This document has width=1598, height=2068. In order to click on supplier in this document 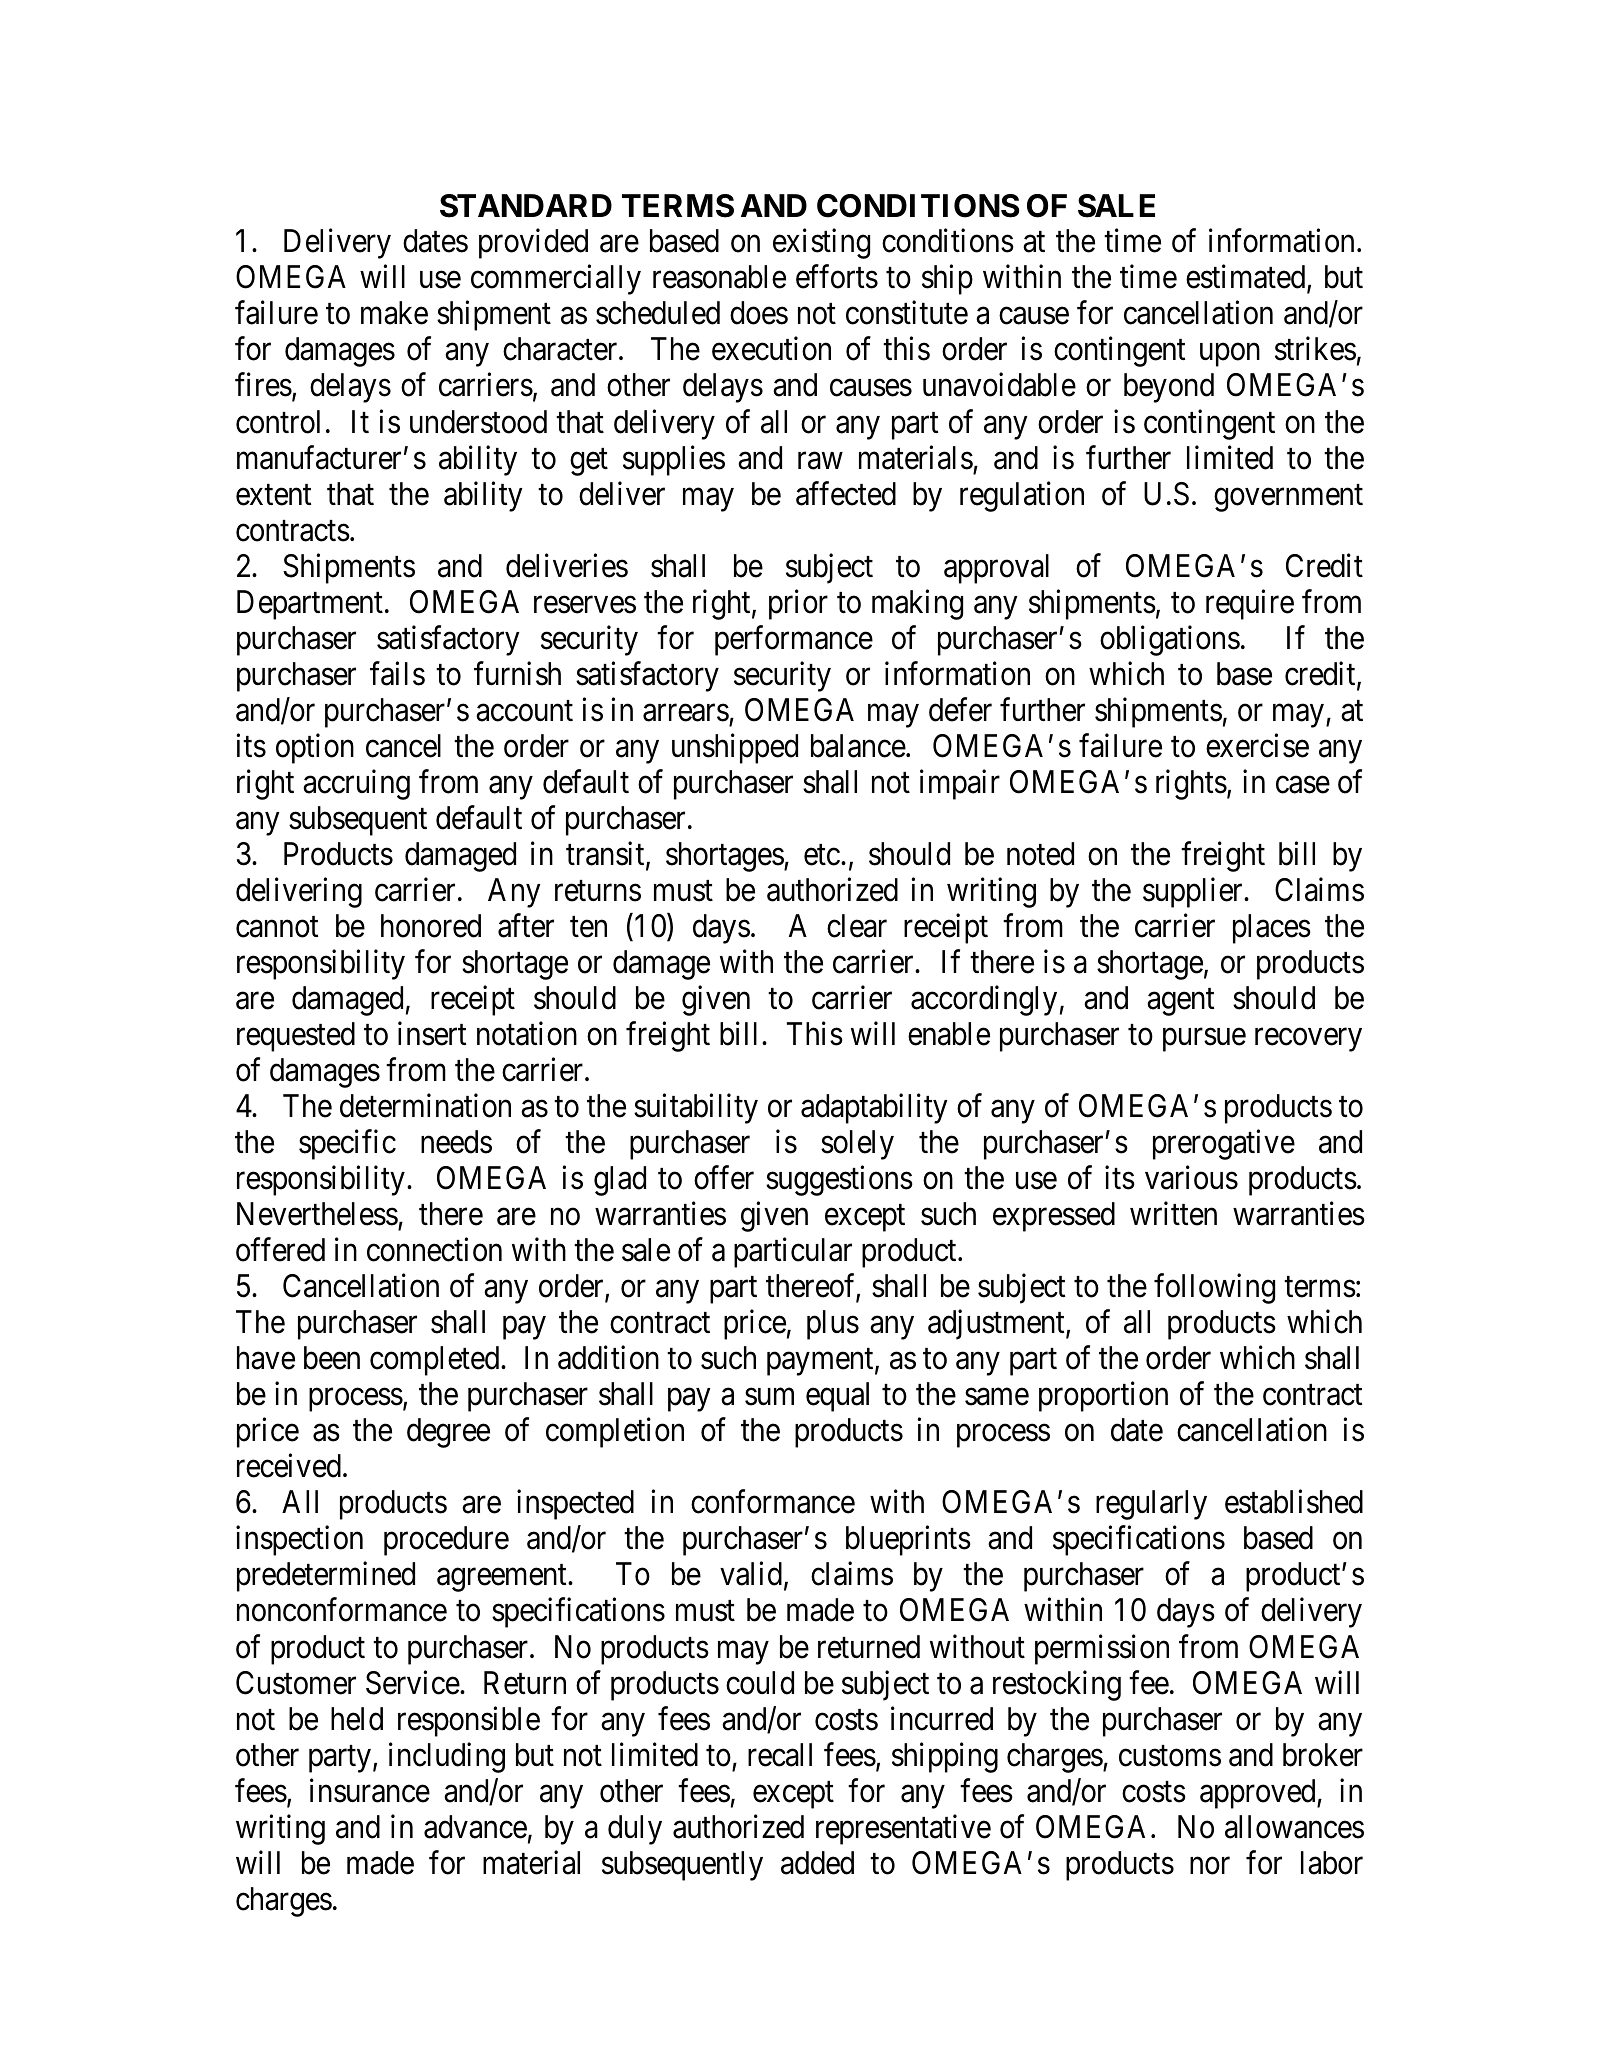, I will do `click(1194, 893)`.
